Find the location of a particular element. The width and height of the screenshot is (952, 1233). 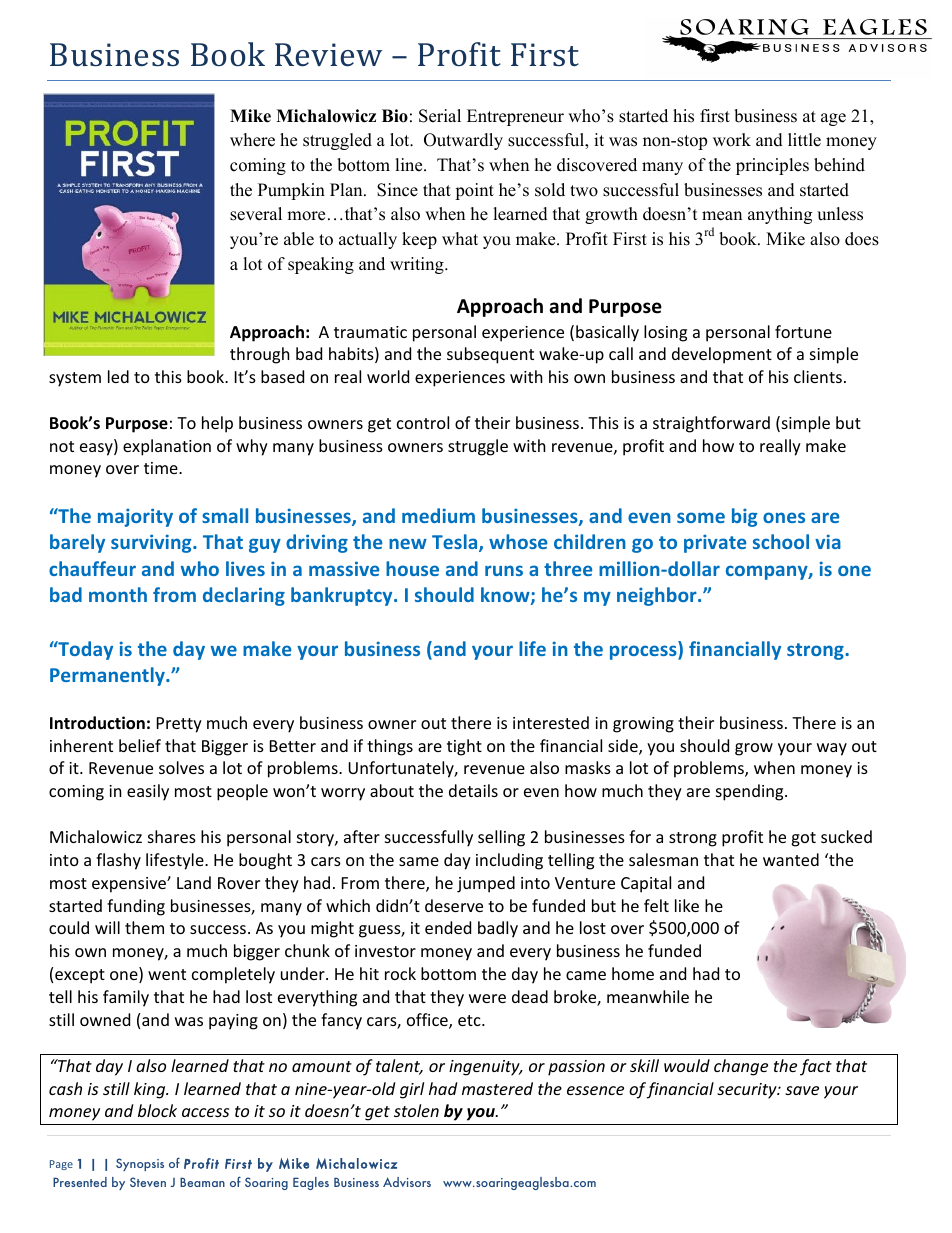

unless is located at coordinates (840, 214).
